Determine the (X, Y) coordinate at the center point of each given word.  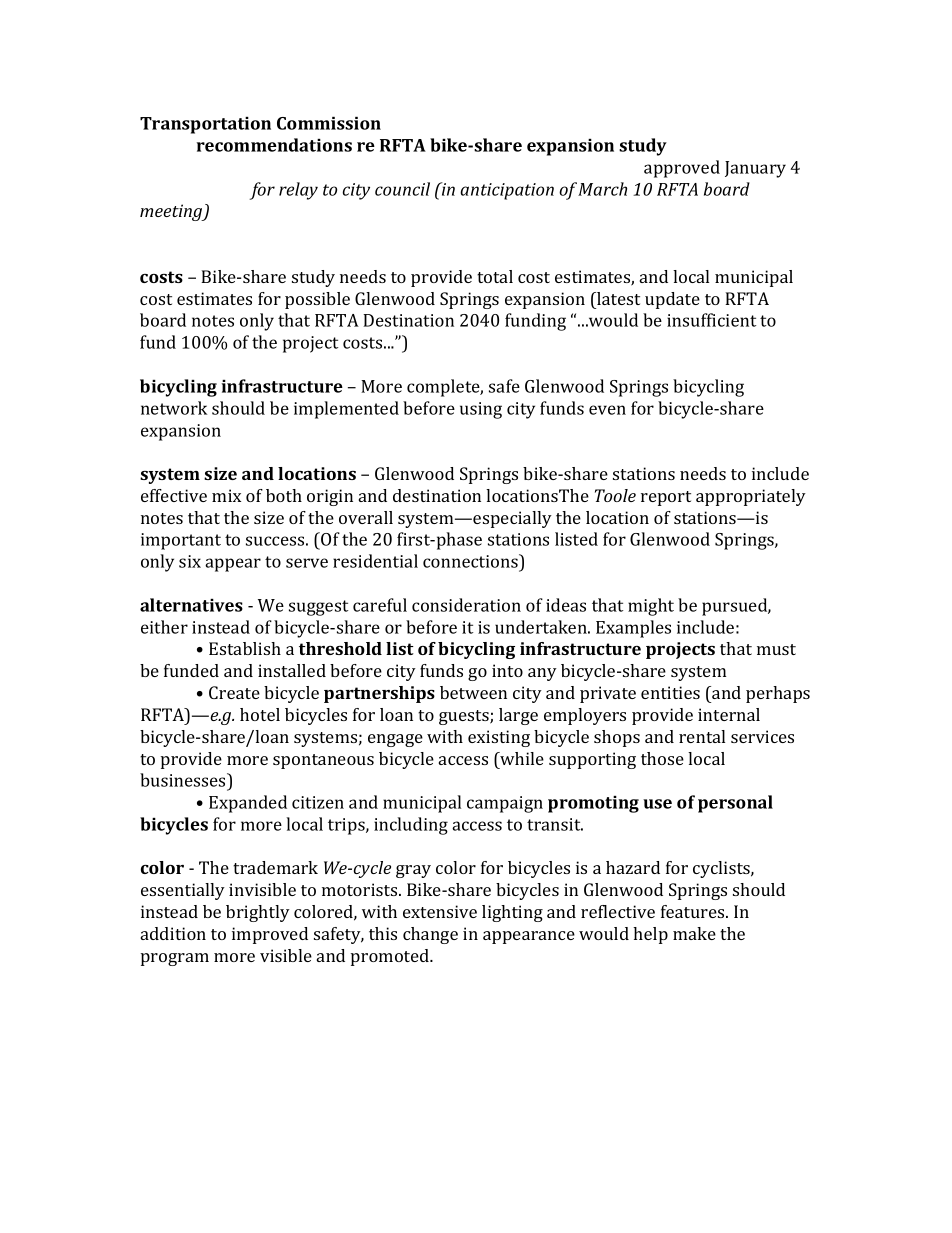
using (481, 410)
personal (735, 804)
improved (270, 935)
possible (317, 300)
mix (226, 495)
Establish (245, 648)
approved (682, 169)
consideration (466, 605)
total (495, 276)
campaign (505, 804)
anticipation (507, 191)
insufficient (711, 320)
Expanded (248, 804)
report (666, 498)
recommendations (274, 145)
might (651, 607)
